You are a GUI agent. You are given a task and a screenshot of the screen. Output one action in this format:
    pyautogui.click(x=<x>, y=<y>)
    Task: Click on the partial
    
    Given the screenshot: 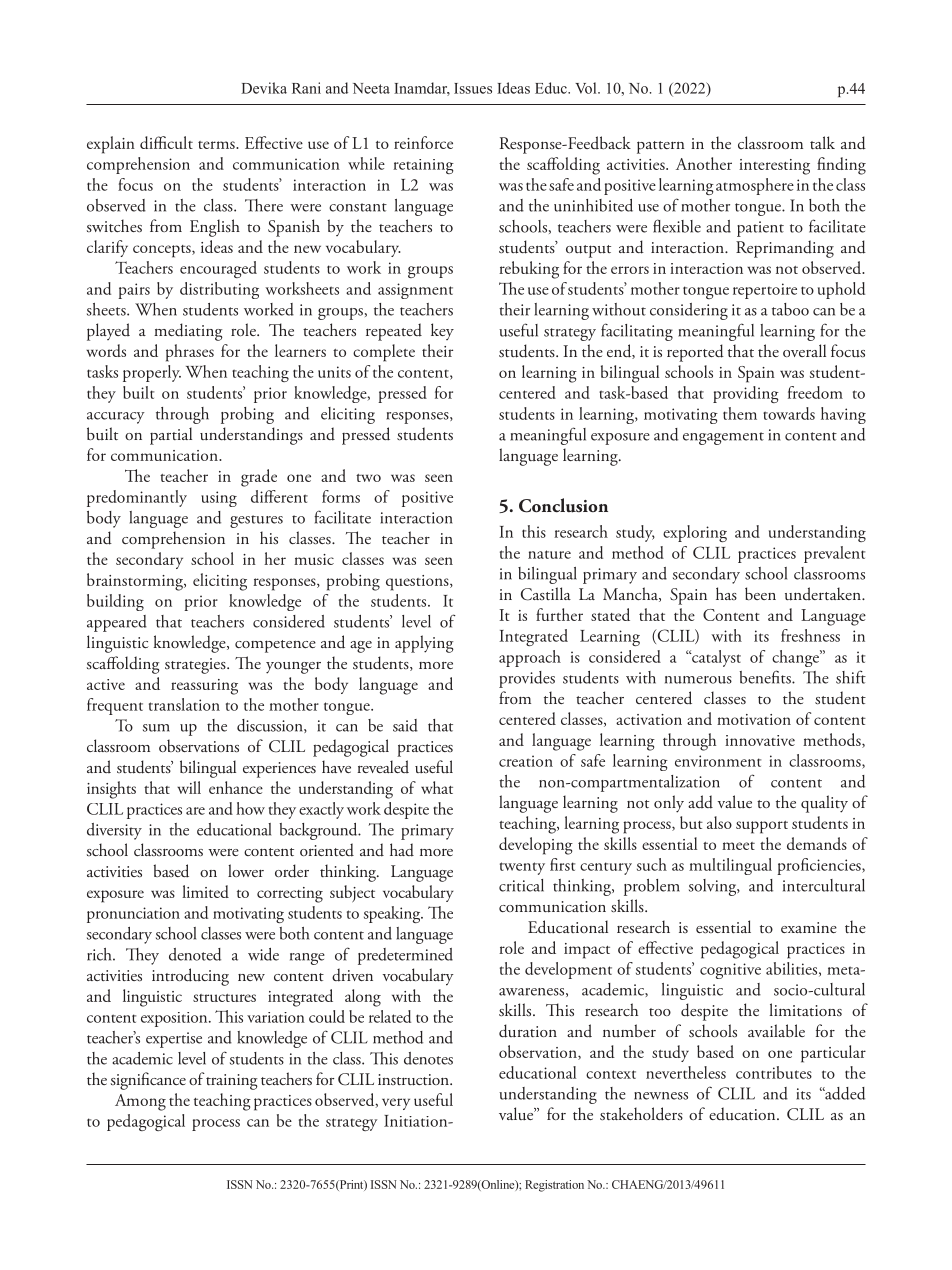 What is the action you would take?
    pyautogui.click(x=171, y=436)
